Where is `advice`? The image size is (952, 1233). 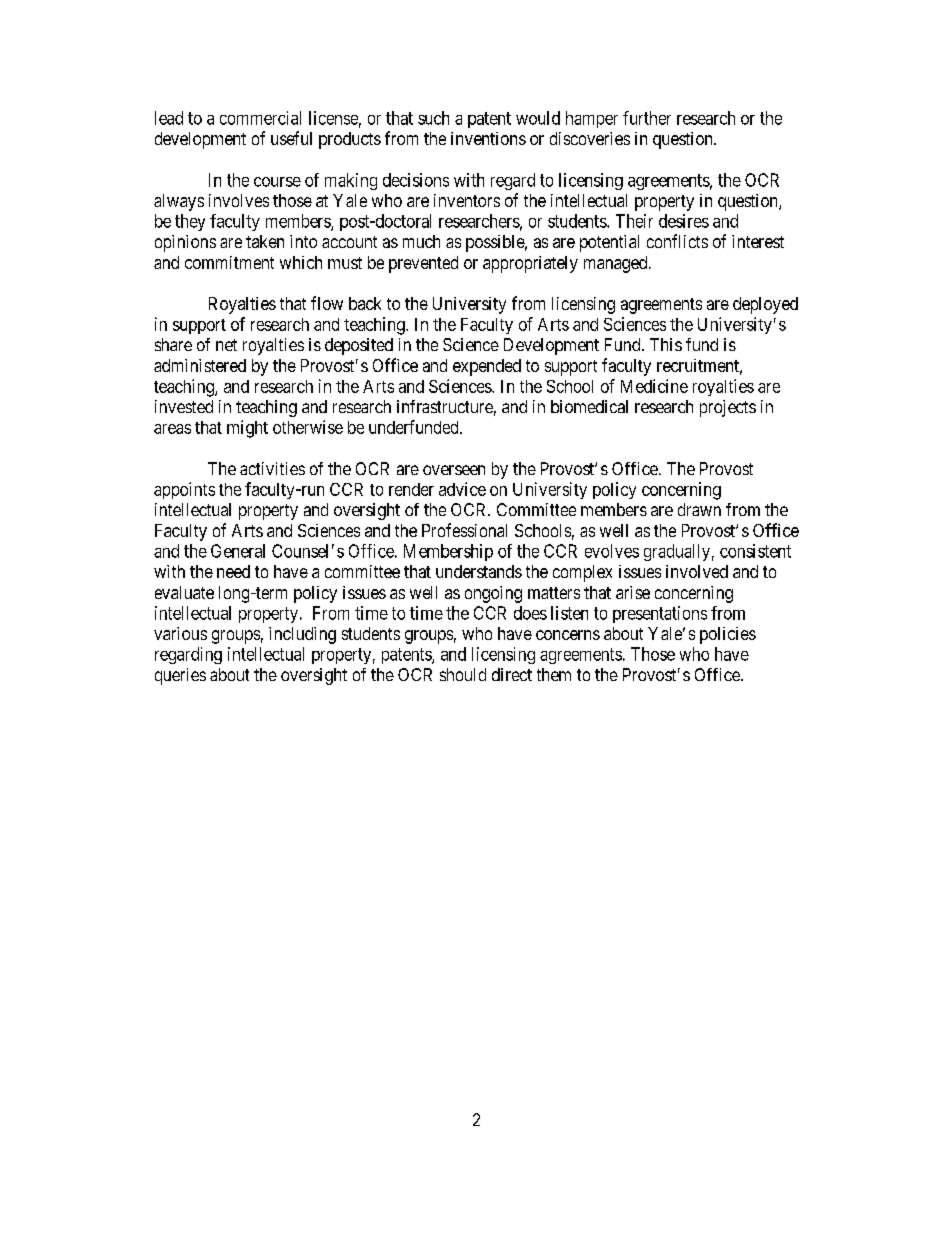 advice is located at coordinates (462, 489).
